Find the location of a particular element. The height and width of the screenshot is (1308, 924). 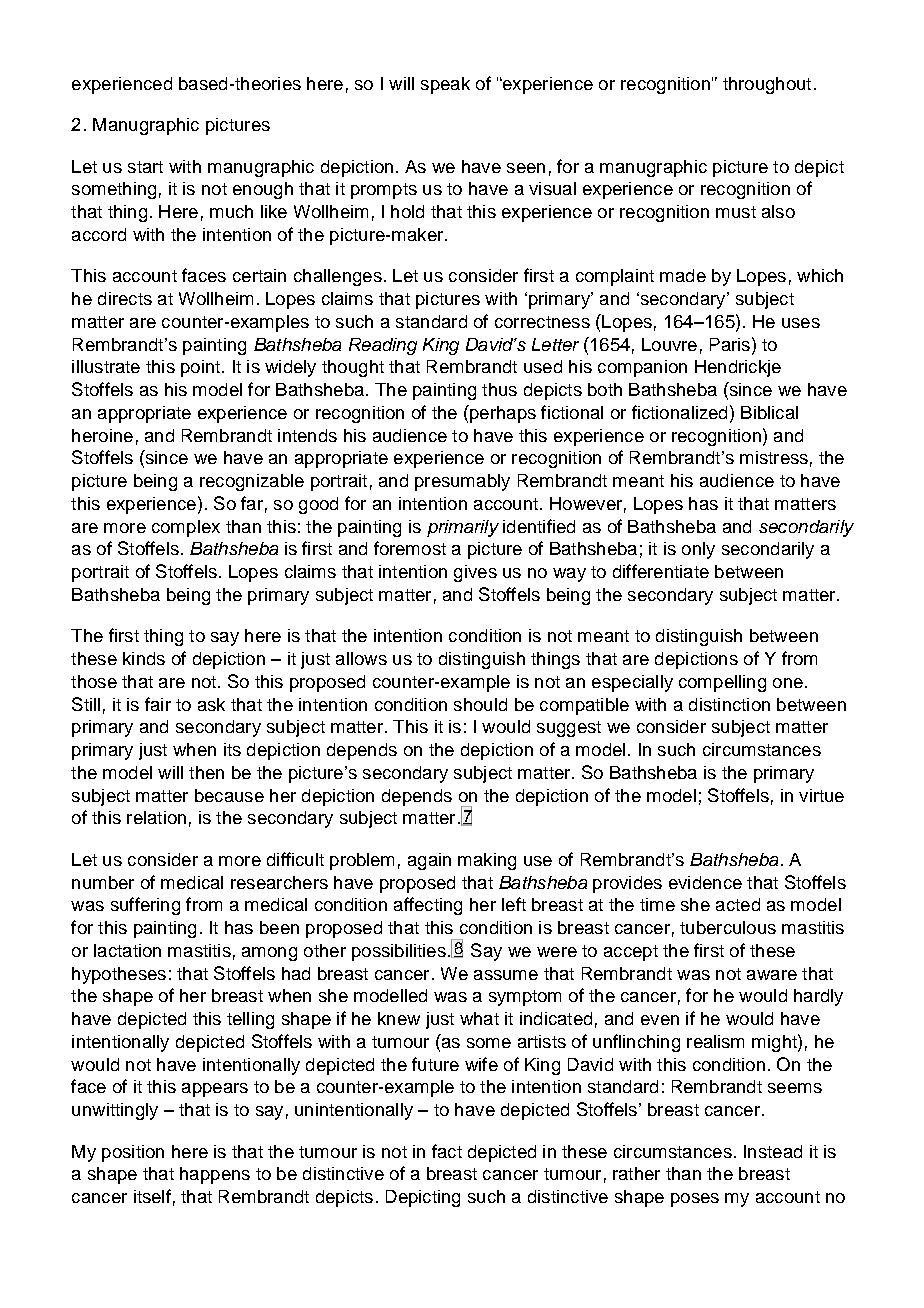

kinds is located at coordinates (144, 658).
